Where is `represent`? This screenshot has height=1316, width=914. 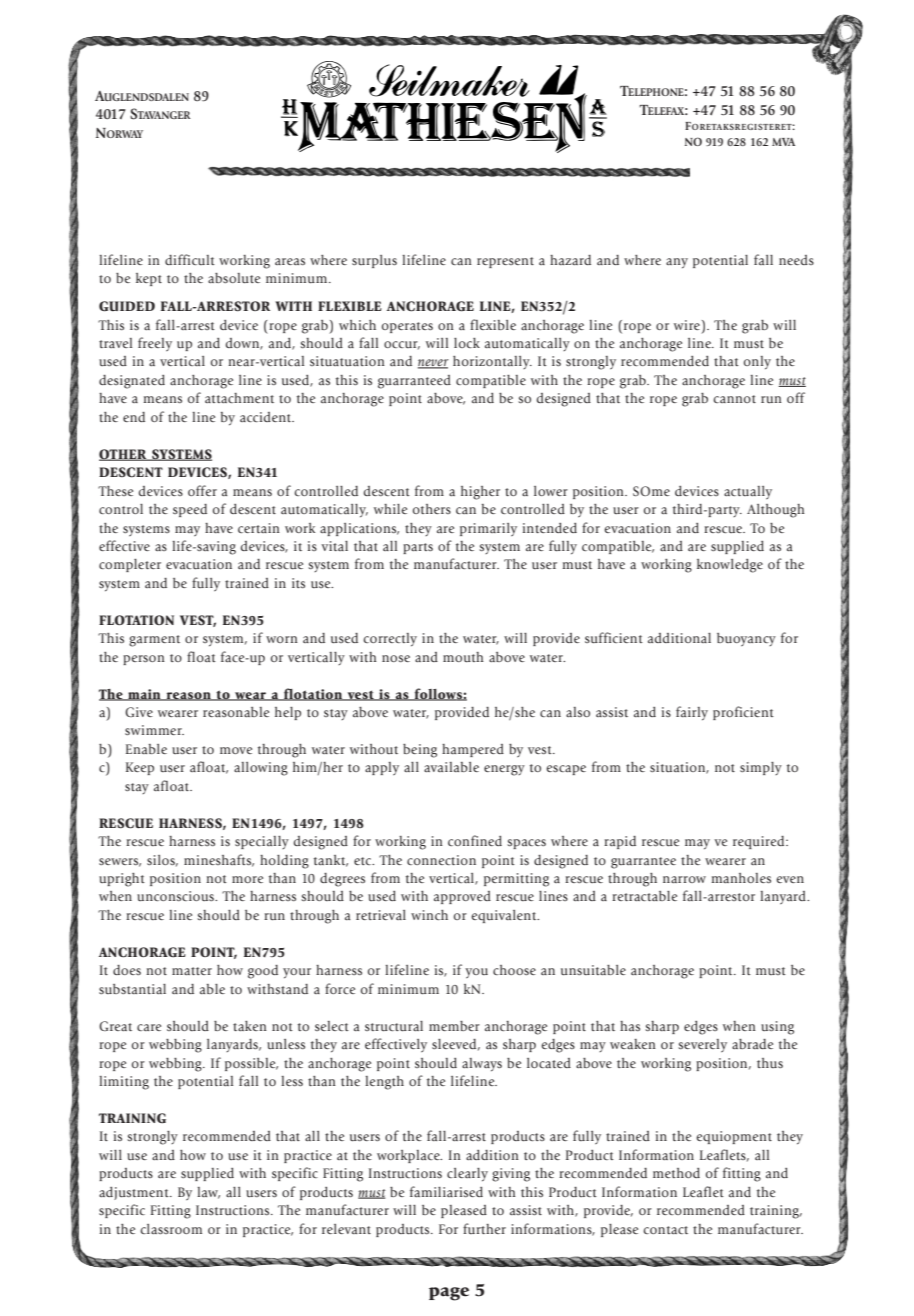
represent is located at coordinates (505, 262).
